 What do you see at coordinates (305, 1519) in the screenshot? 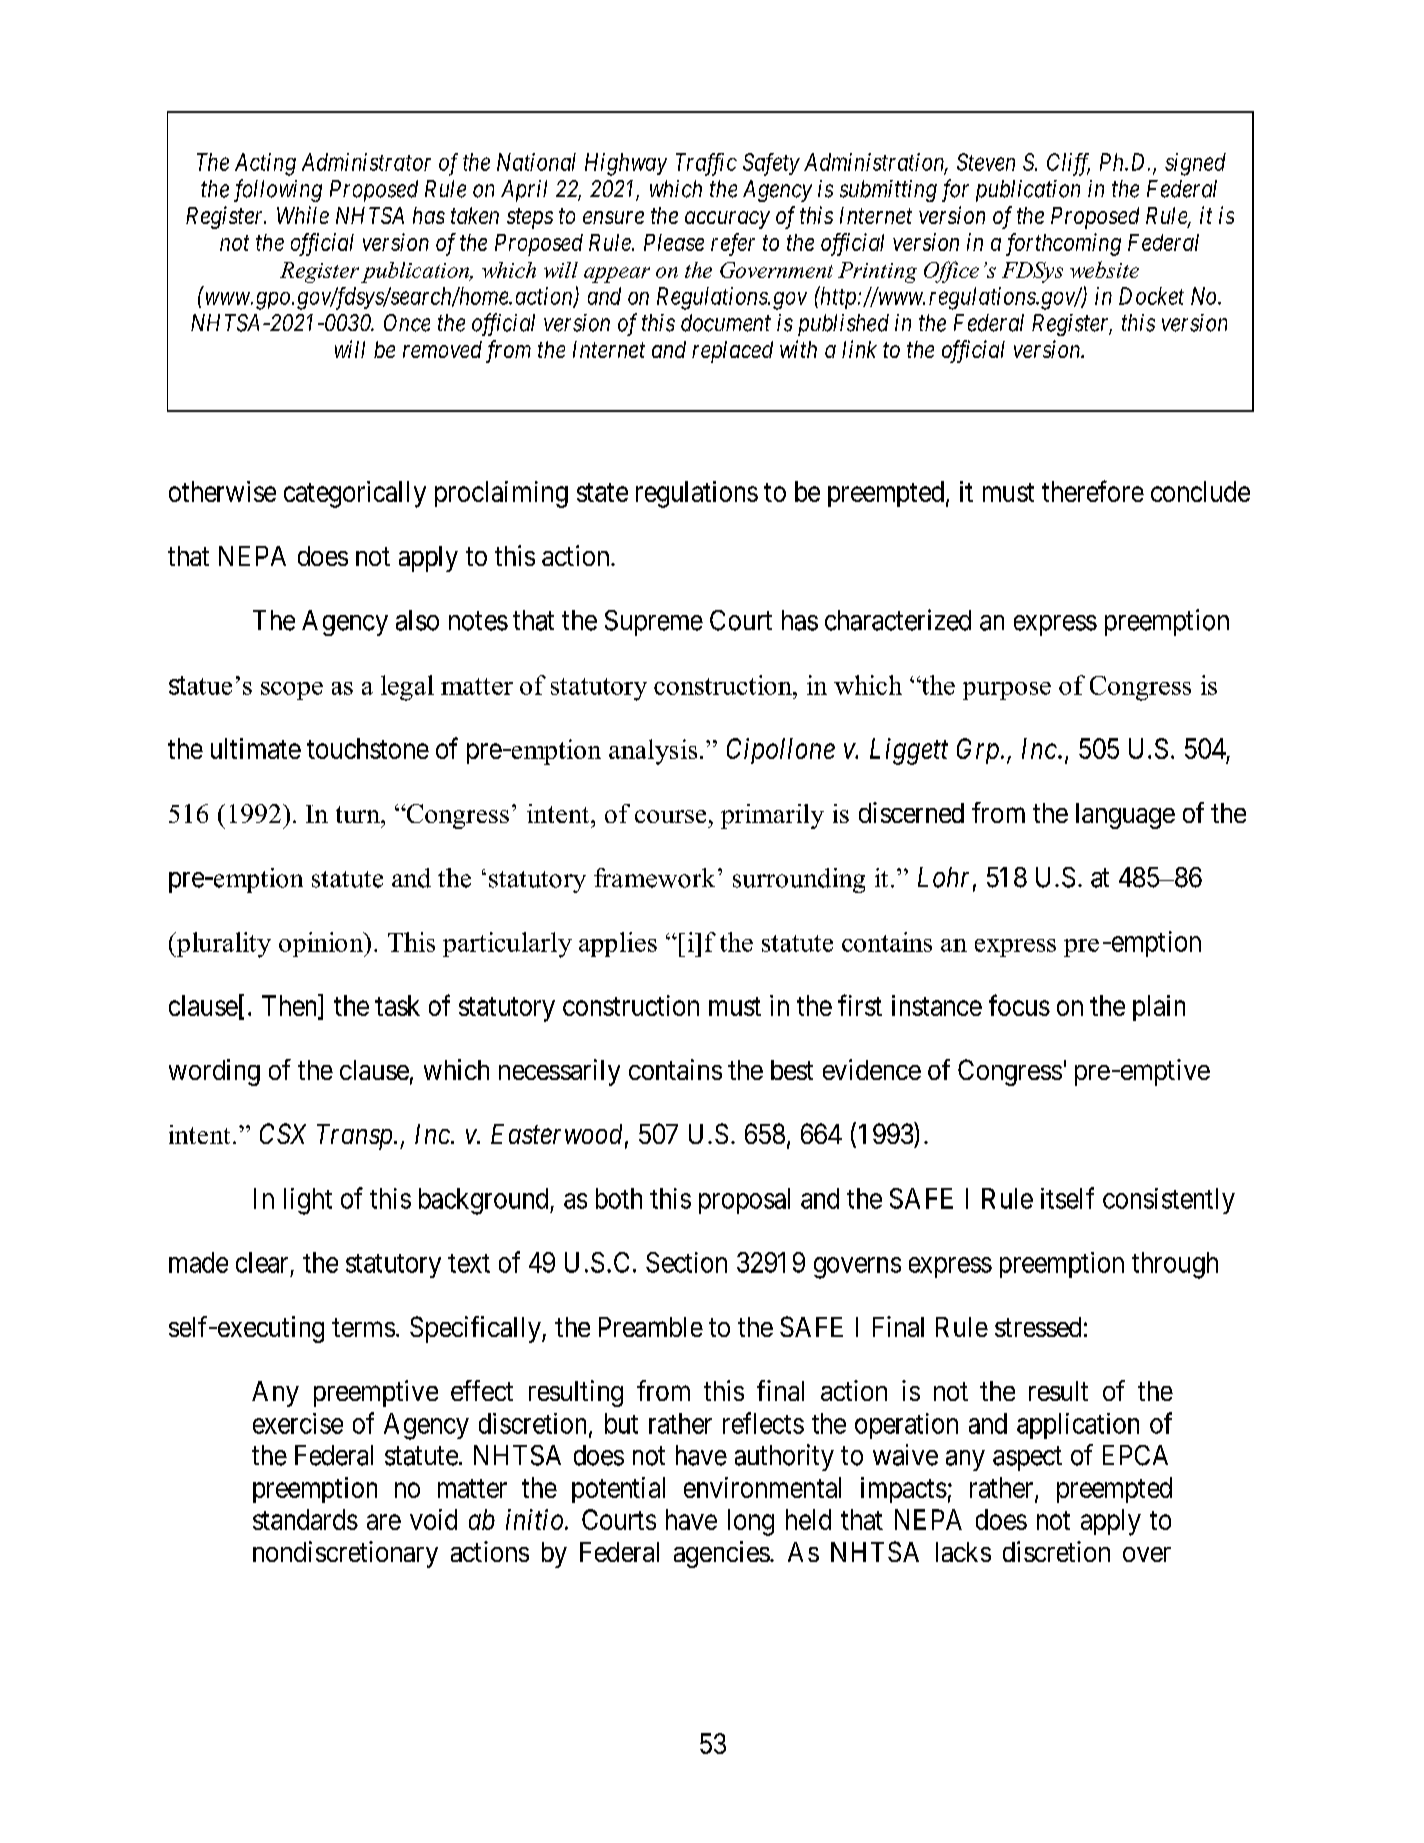
I see `standards` at bounding box center [305, 1519].
